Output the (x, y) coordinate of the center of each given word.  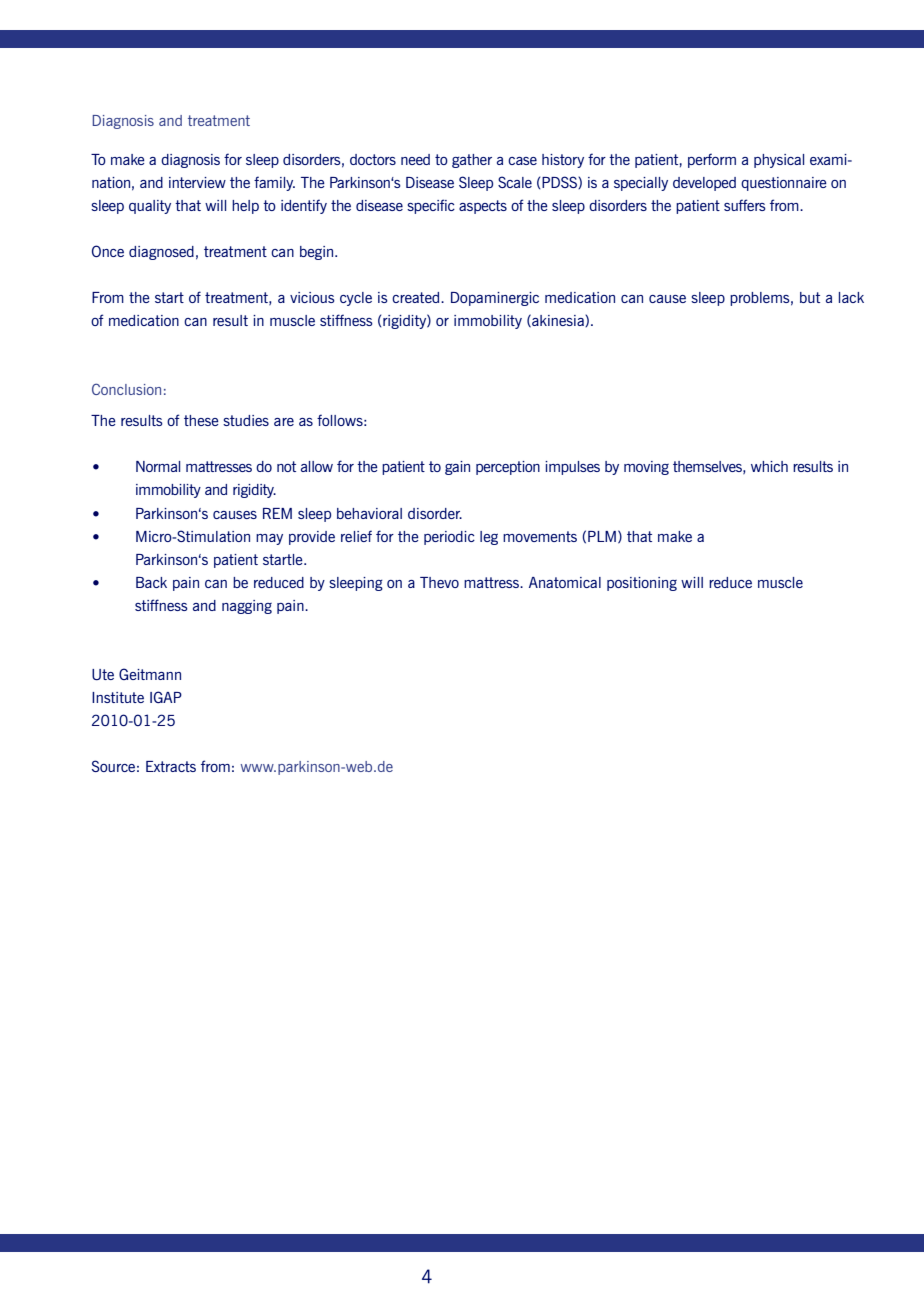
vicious (312, 297)
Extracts (171, 766)
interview (197, 182)
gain (457, 468)
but (810, 297)
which (769, 466)
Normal (158, 466)
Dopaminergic (495, 299)
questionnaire (784, 184)
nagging (247, 607)
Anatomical (565, 582)
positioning (642, 584)
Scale (515, 182)
